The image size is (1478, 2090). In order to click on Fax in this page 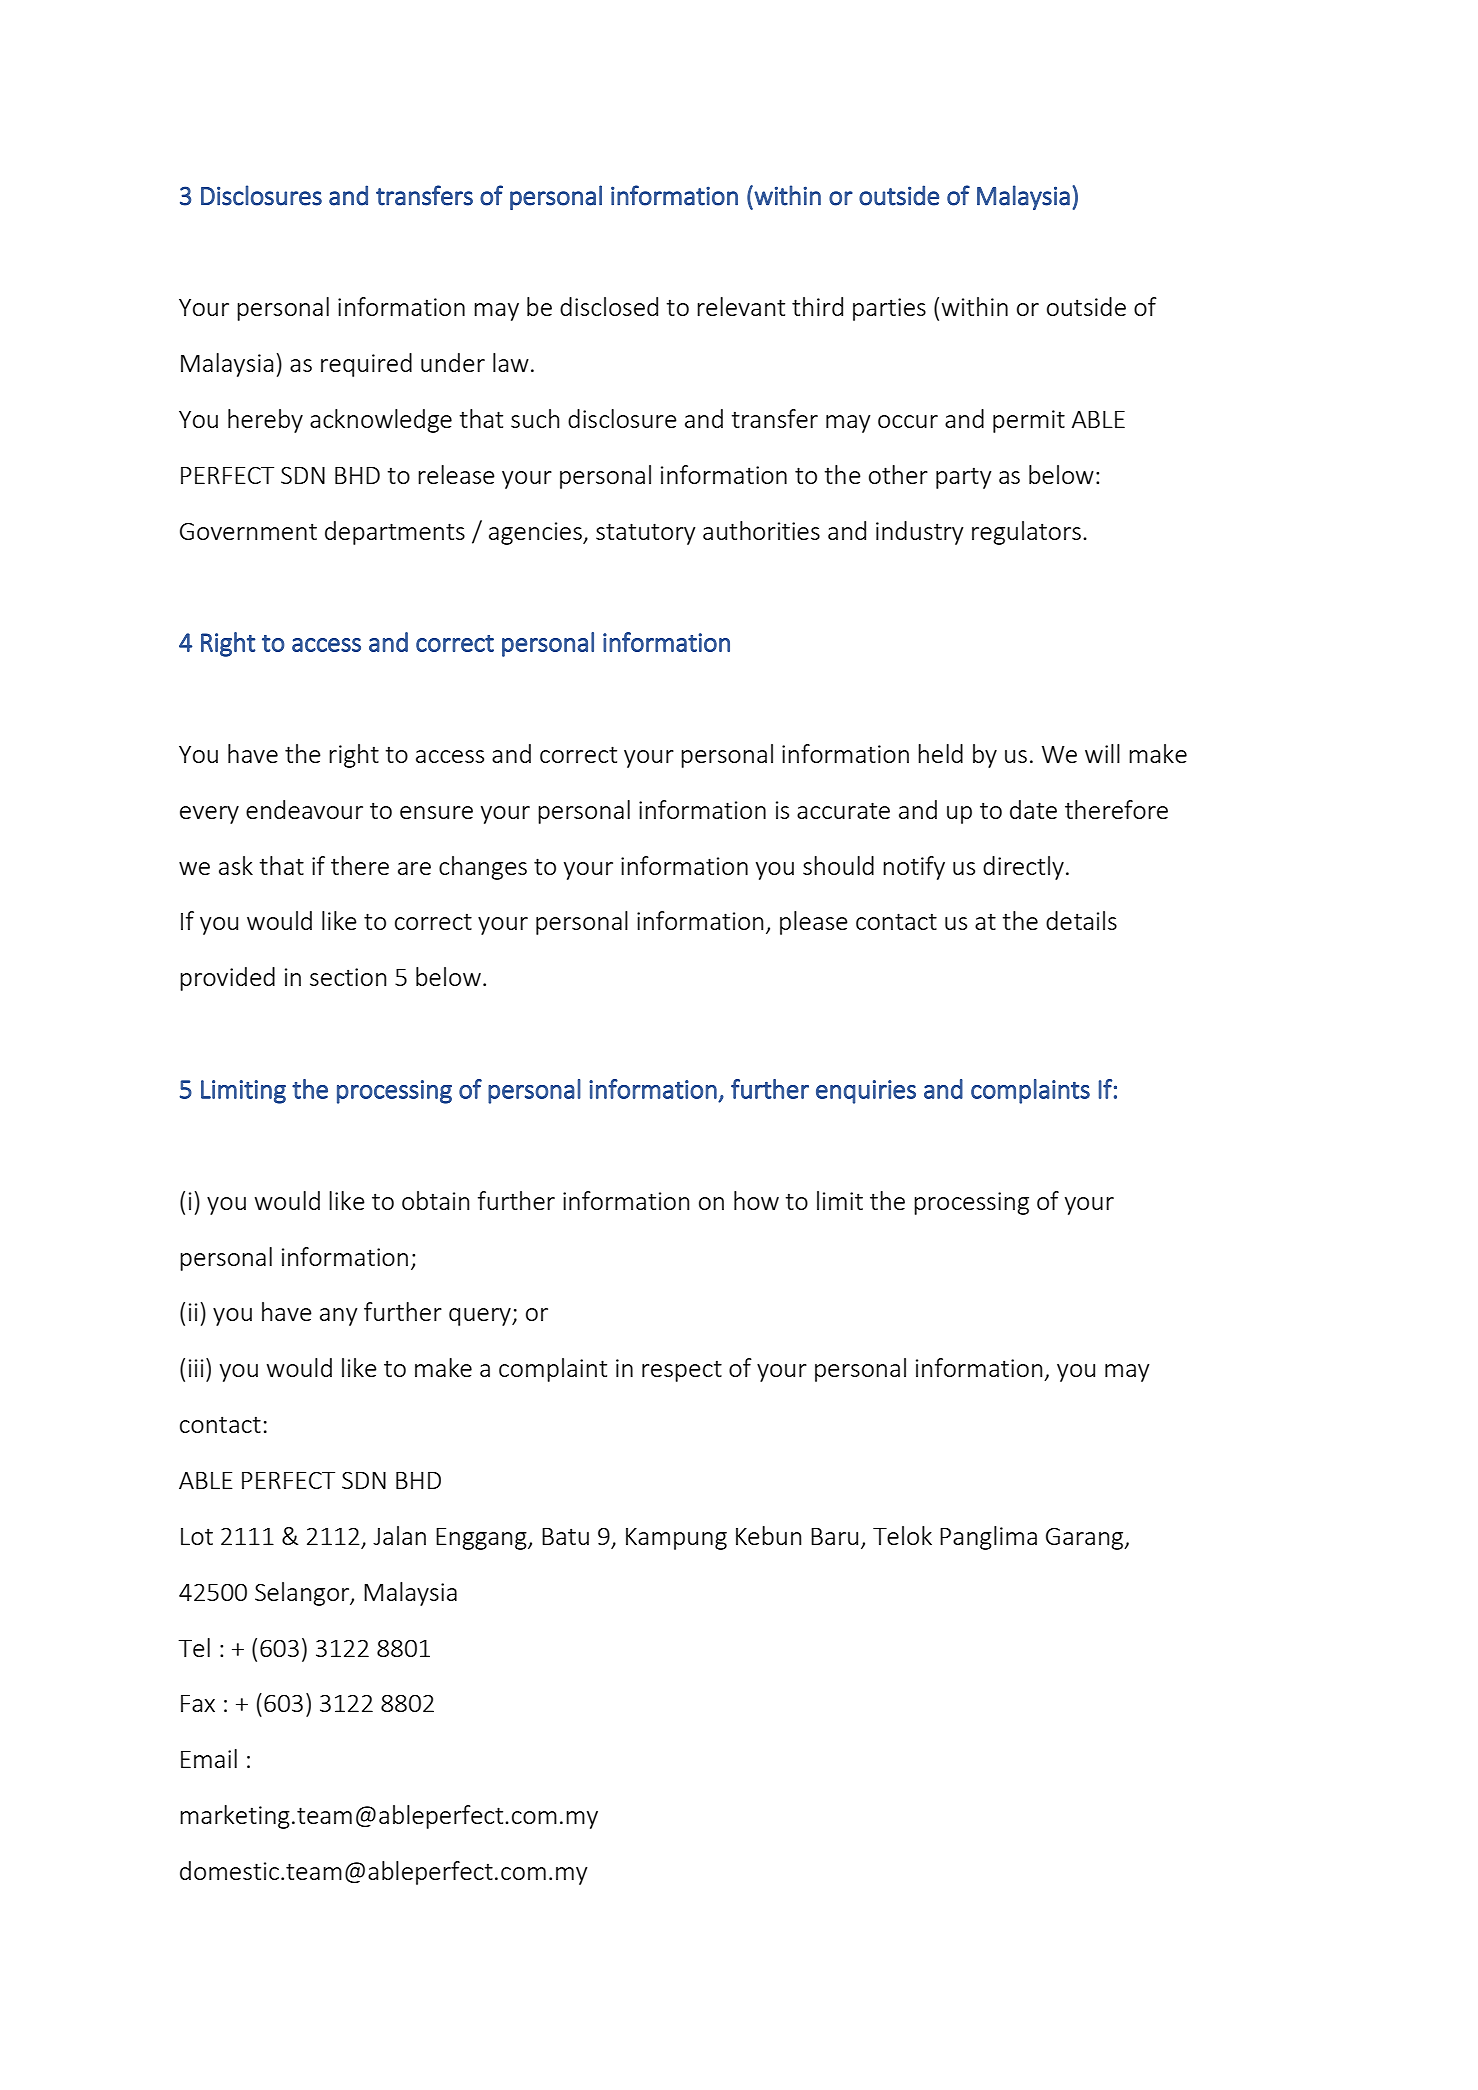, I will do `click(198, 1703)`.
